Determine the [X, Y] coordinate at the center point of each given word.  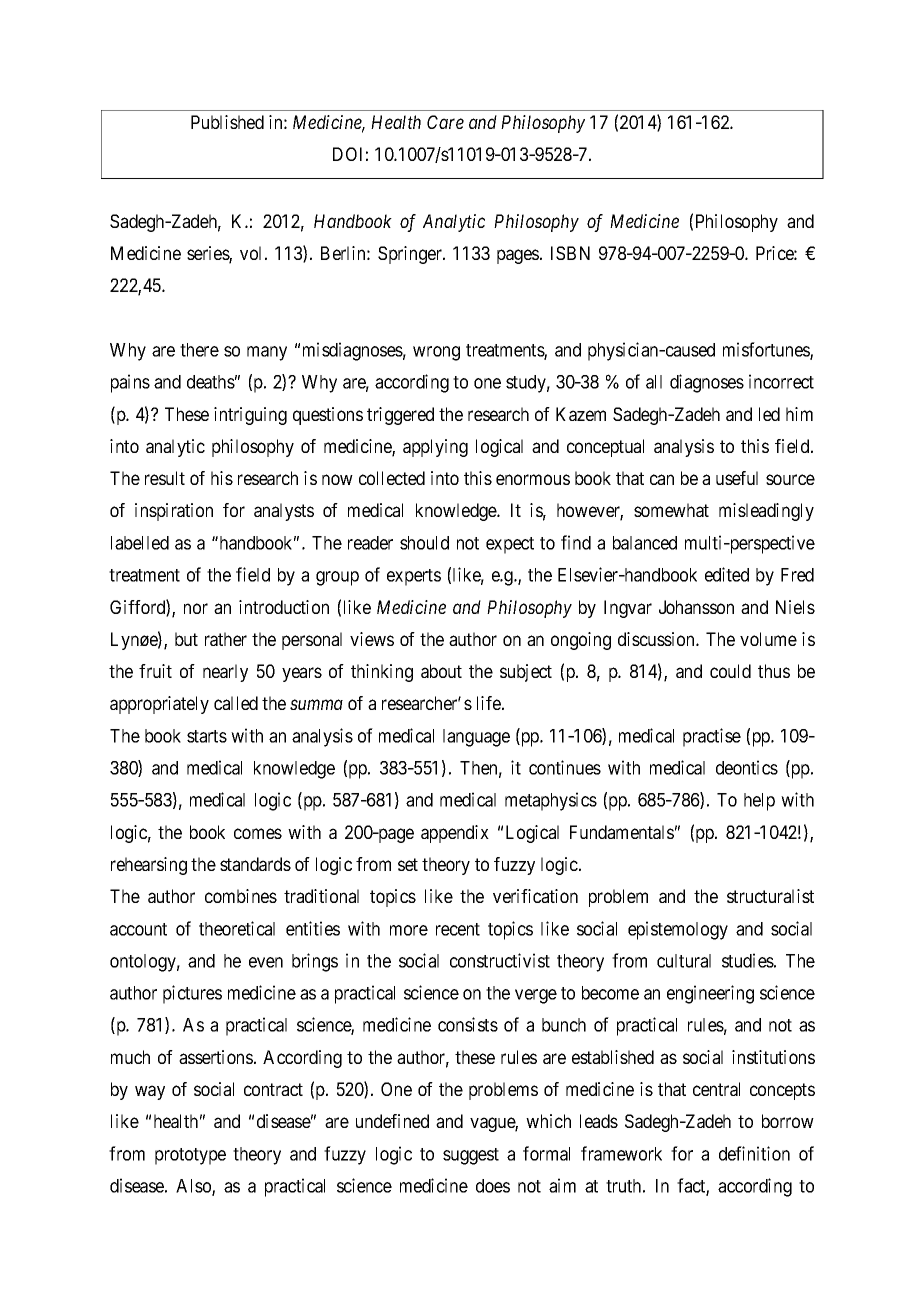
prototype [190, 1156]
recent [458, 929]
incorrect [781, 381]
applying [435, 448]
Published [227, 122]
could [730, 671]
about [441, 671]
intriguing [250, 416]
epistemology [678, 930]
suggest [471, 1156]
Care [445, 122]
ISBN [570, 253]
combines [241, 896]
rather [226, 639]
